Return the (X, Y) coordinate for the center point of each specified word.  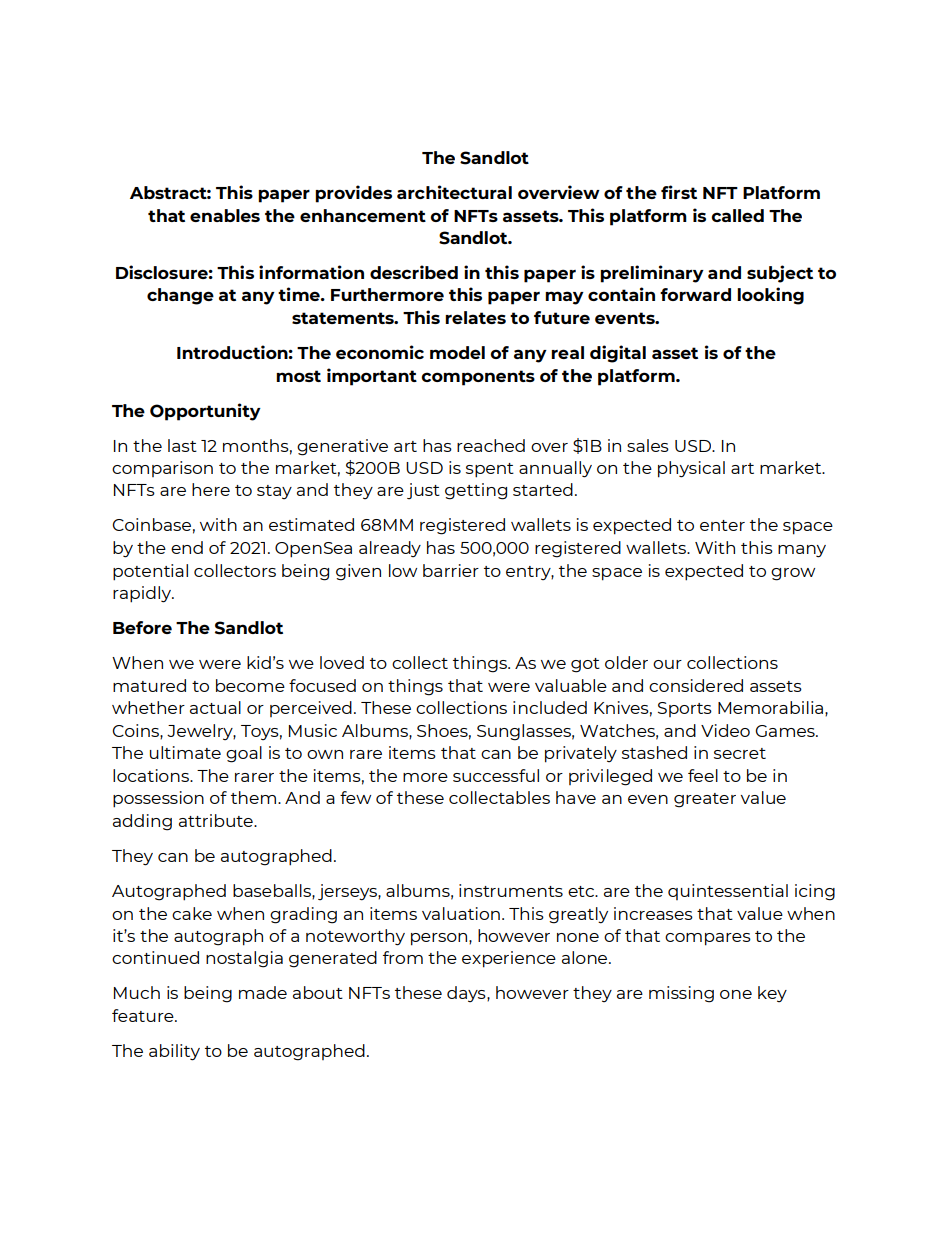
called (737, 215)
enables (225, 215)
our (667, 664)
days (467, 994)
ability (174, 1052)
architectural (454, 192)
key (772, 994)
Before (142, 627)
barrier (451, 570)
